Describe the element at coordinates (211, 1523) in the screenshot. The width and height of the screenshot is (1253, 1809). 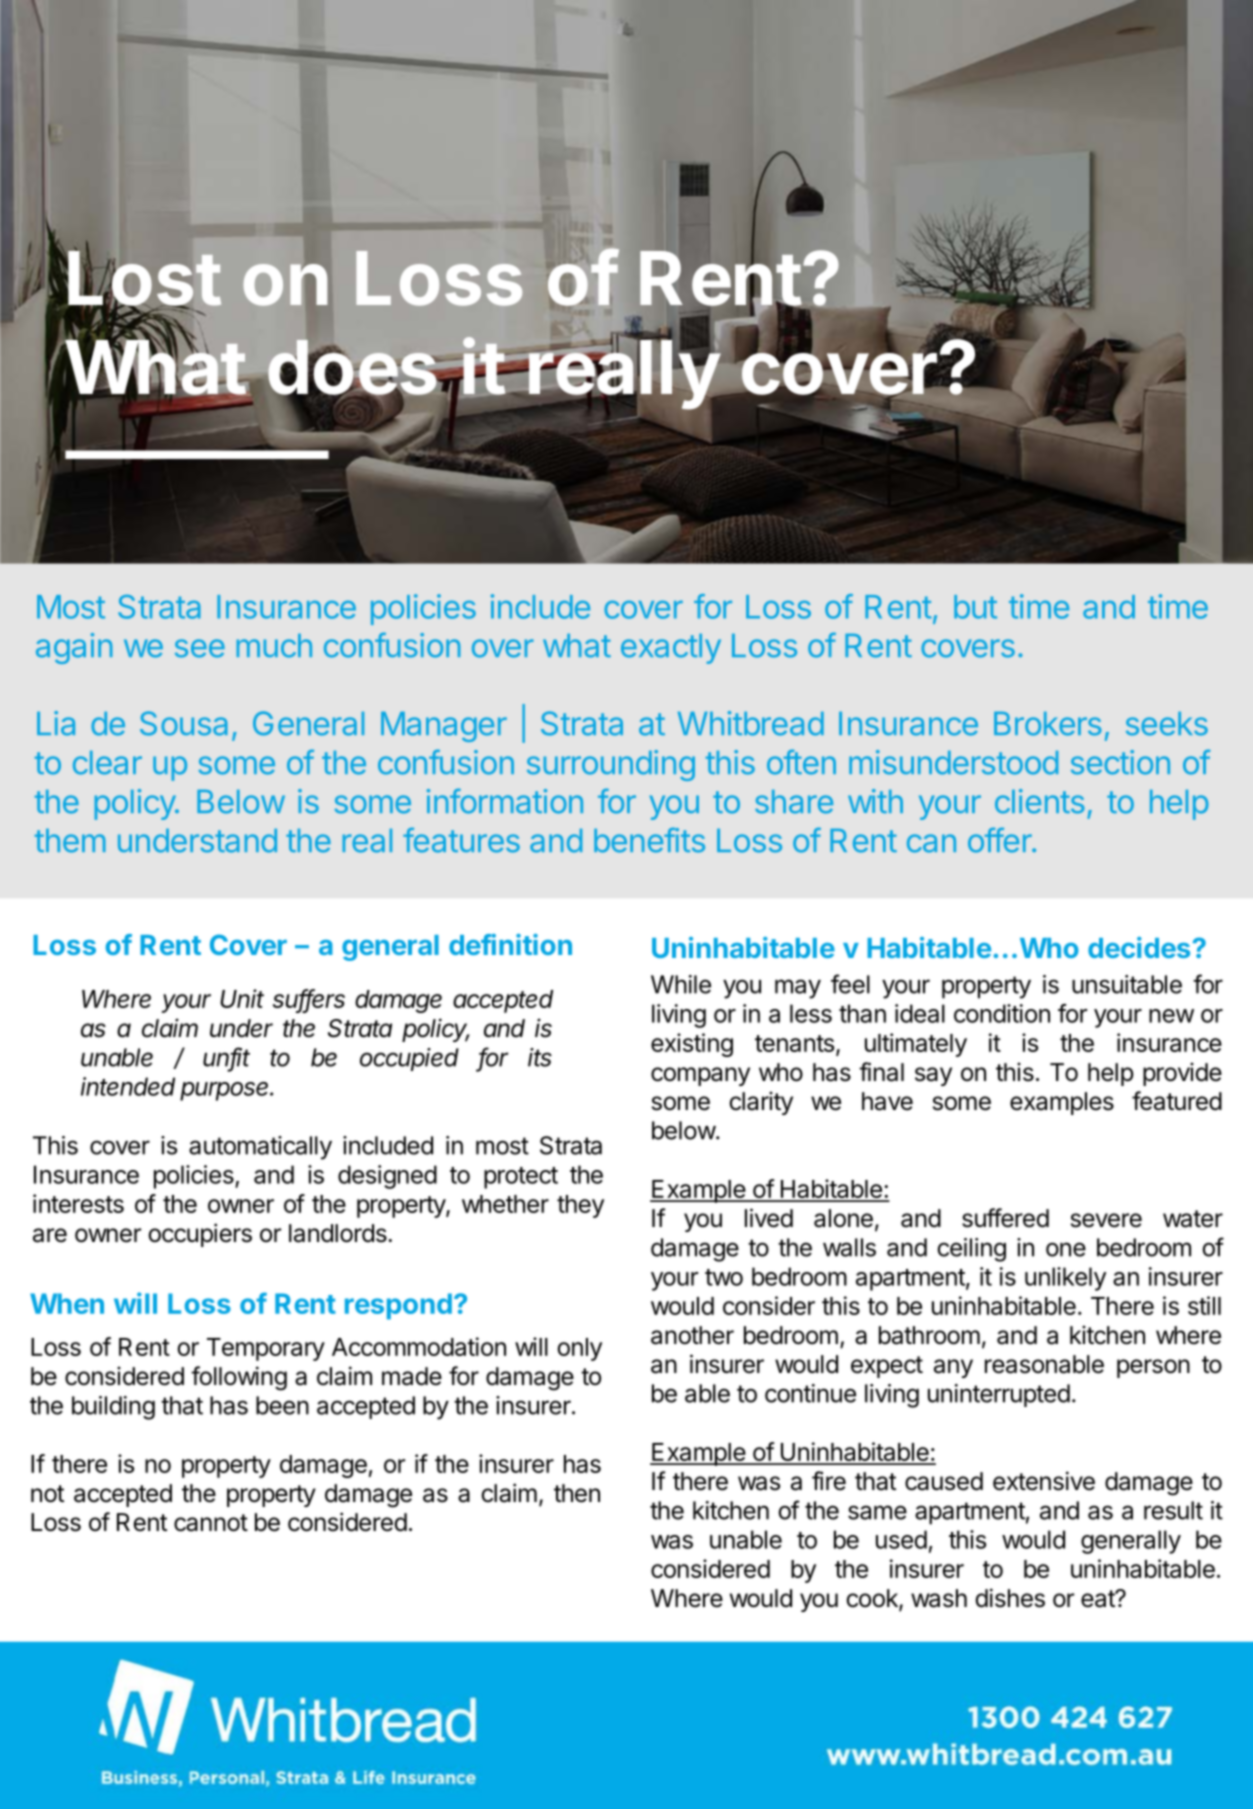
I see `cannot` at that location.
